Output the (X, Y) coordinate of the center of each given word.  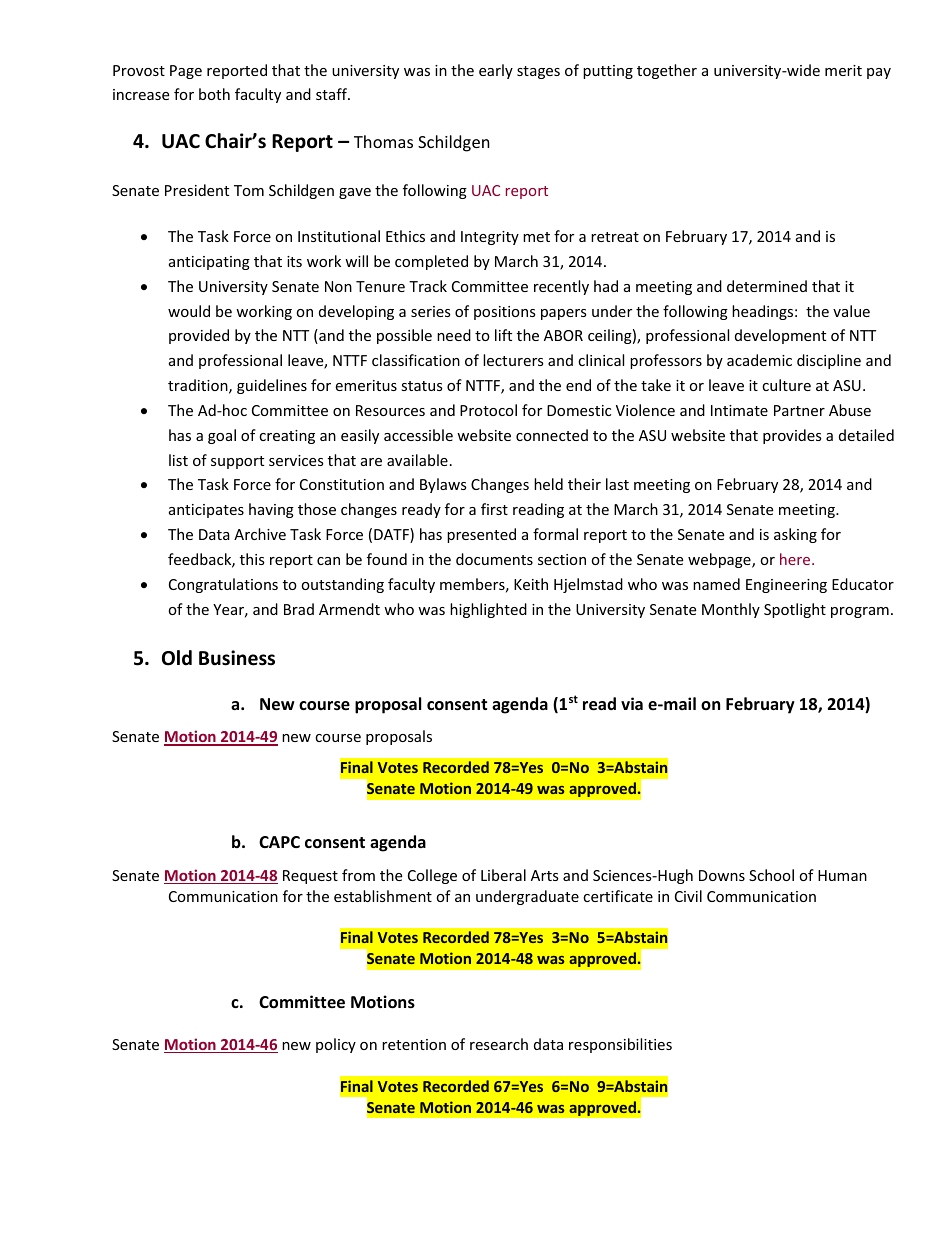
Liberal (503, 875)
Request (310, 877)
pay (879, 73)
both (214, 94)
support (237, 462)
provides (792, 436)
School (771, 875)
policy (336, 1045)
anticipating (209, 263)
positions (505, 313)
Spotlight (795, 610)
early (496, 71)
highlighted (488, 610)
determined (767, 286)
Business (237, 658)
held (548, 484)
